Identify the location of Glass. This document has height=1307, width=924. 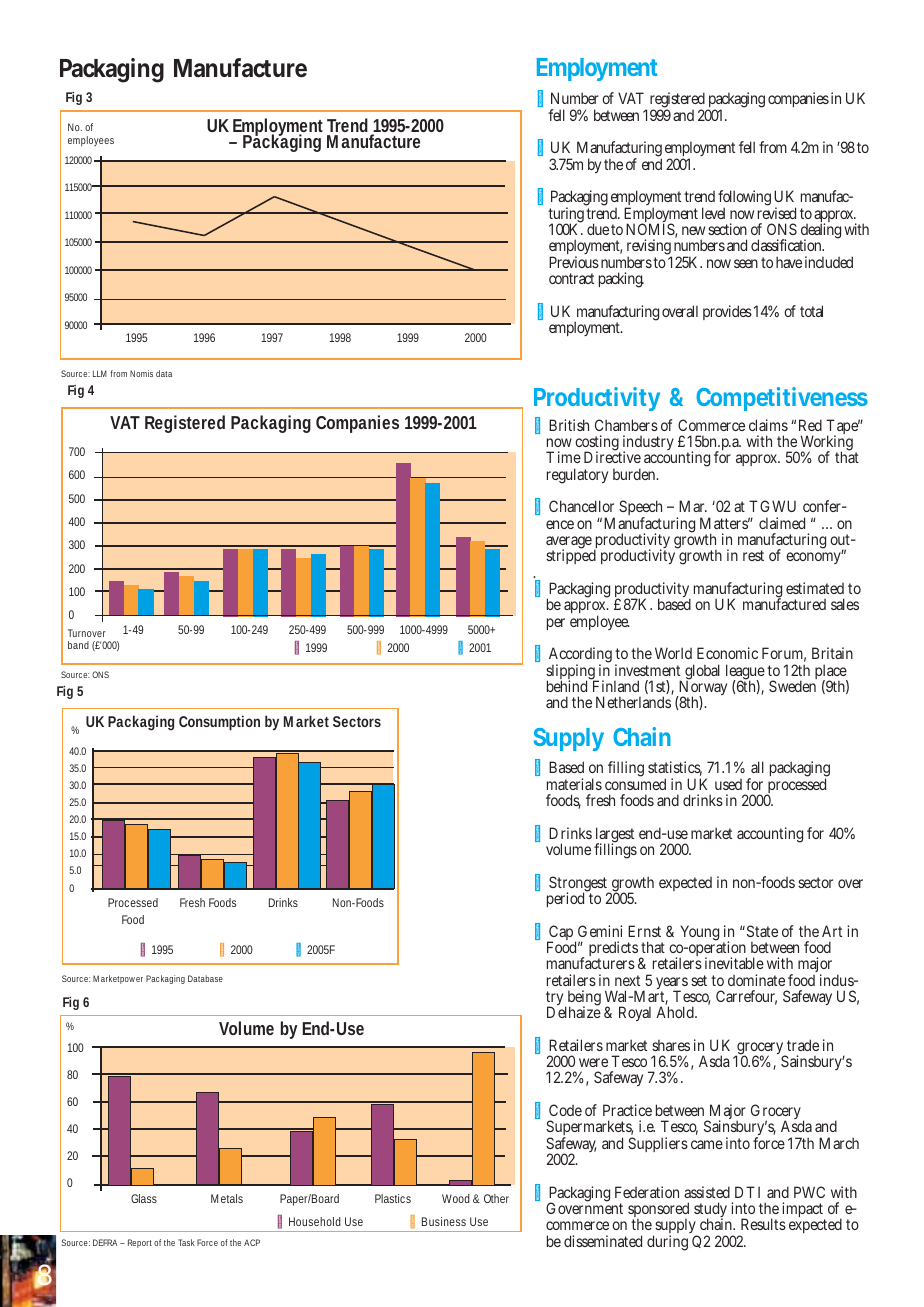
(144, 1198).
